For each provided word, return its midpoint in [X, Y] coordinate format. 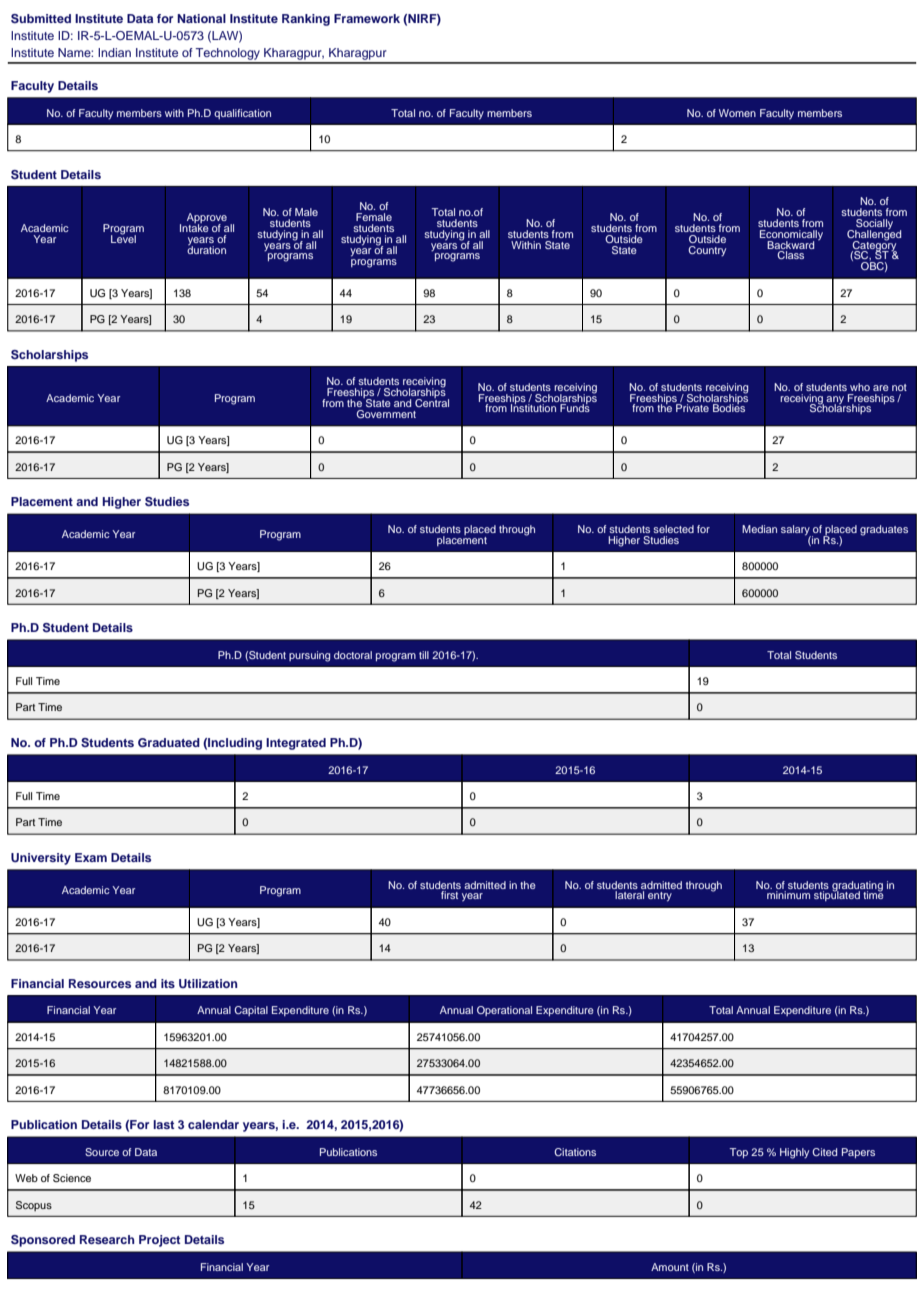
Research [107, 1239]
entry [660, 897]
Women [737, 113]
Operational [504, 1011]
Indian [114, 52]
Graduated [169, 743]
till [424, 655]
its [168, 983]
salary [796, 531]
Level [123, 238]
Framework [367, 18]
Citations [575, 1152]
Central [432, 402]
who [860, 387]
